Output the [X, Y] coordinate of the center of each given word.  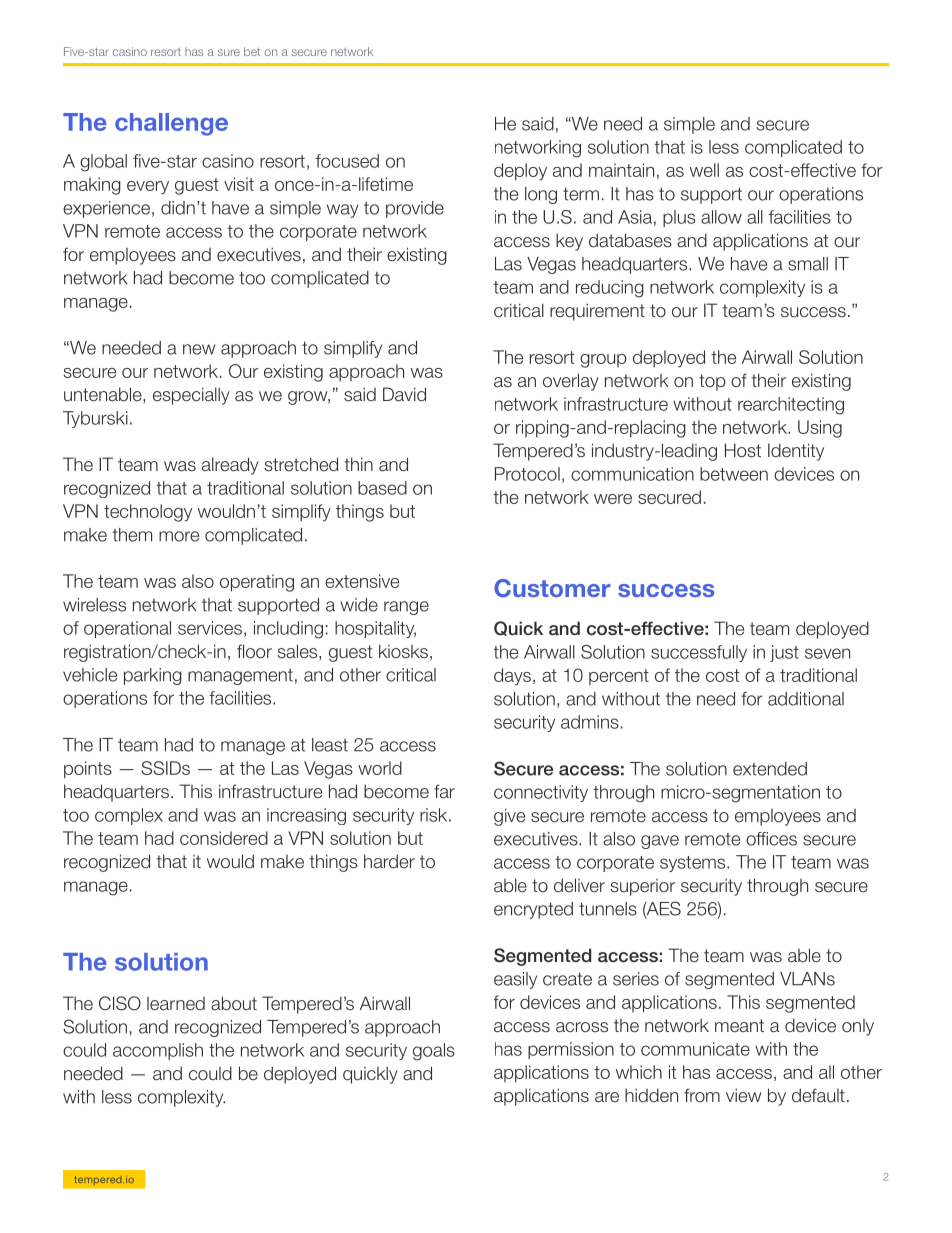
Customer [552, 588]
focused [347, 161]
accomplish [158, 1051]
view [743, 1095]
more [179, 536]
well [704, 170]
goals [434, 1052]
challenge [171, 124]
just [784, 653]
